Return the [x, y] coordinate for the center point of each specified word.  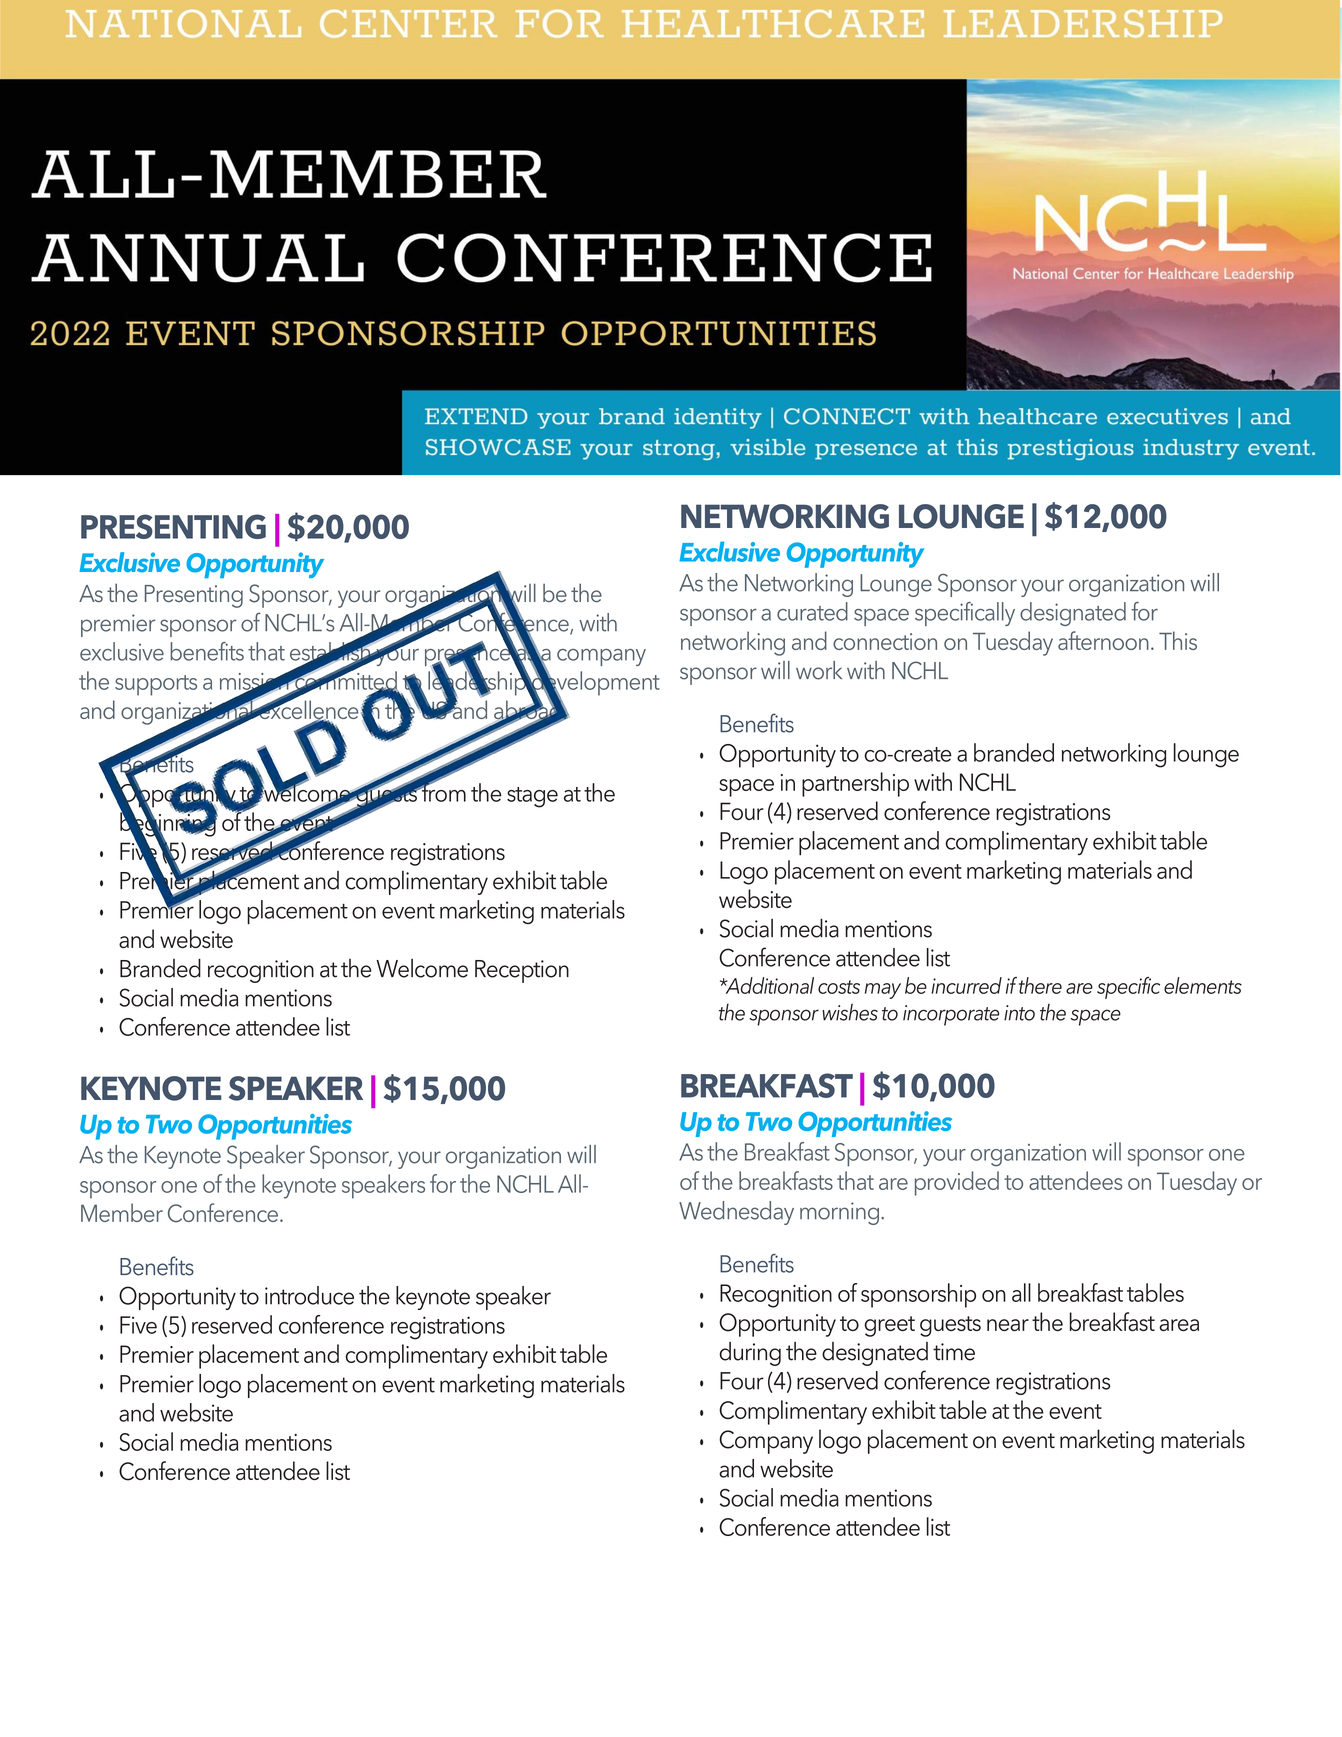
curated [812, 611]
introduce [309, 1295]
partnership [855, 784]
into [1019, 1013]
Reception [522, 971]
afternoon [1103, 640]
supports [156, 685]
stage [532, 797]
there [1040, 985]
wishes [850, 1012]
